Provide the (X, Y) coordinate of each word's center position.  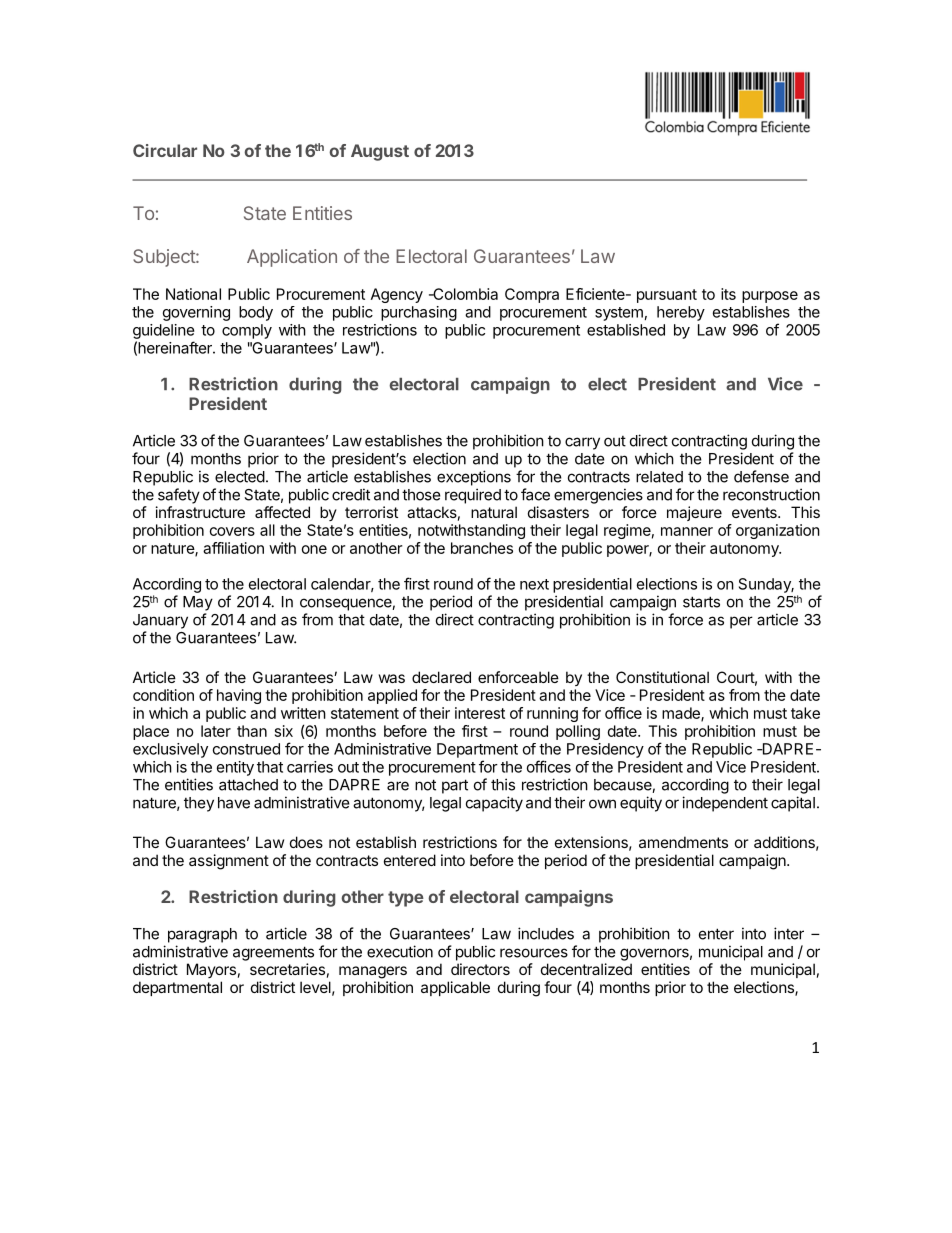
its (728, 294)
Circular (165, 150)
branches (482, 548)
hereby (681, 313)
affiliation (233, 548)
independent (725, 804)
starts (701, 602)
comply (247, 331)
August (380, 152)
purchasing (419, 313)
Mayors (211, 970)
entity (235, 768)
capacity (494, 804)
